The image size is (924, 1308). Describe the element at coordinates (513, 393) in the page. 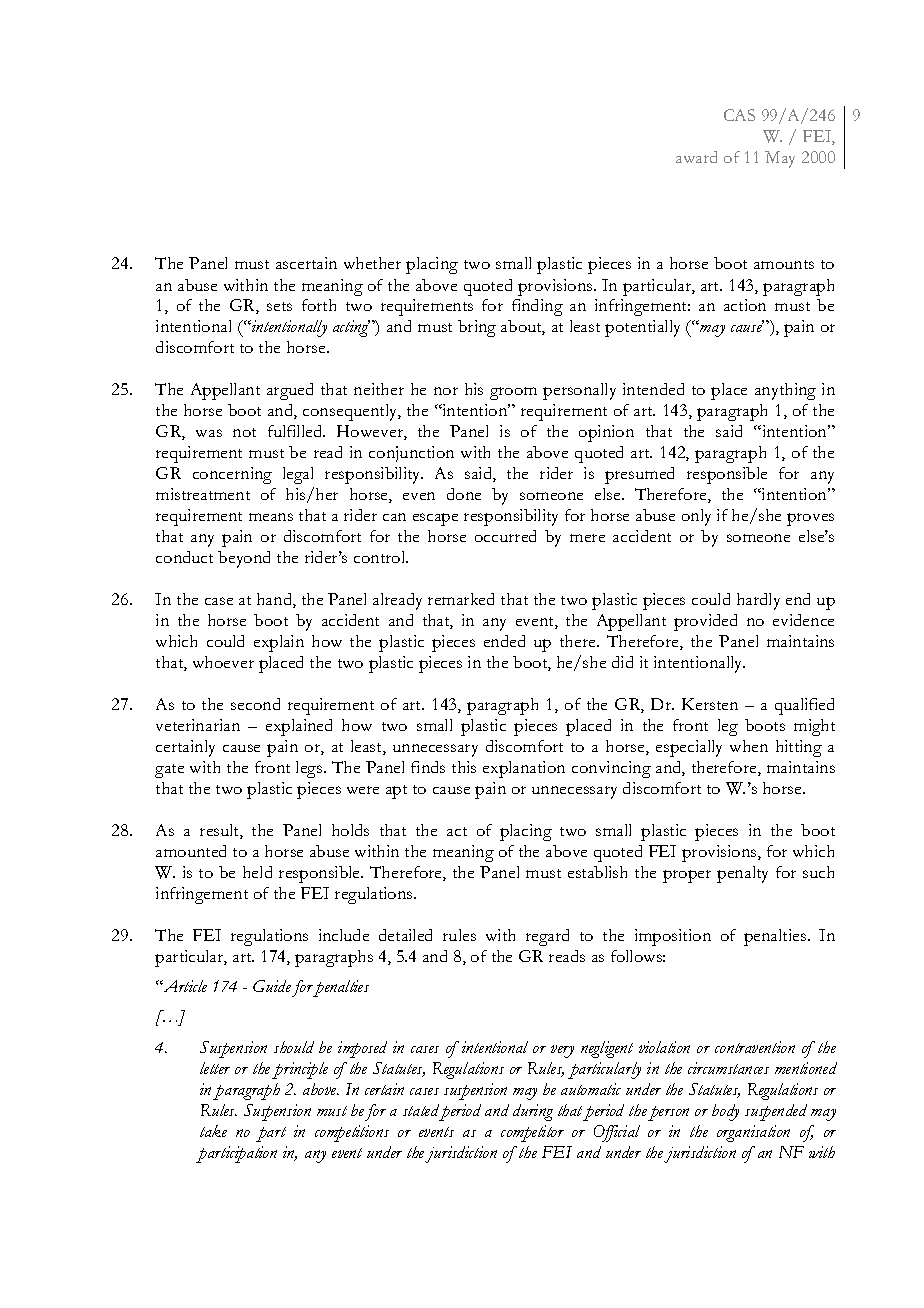

I see `groom` at that location.
